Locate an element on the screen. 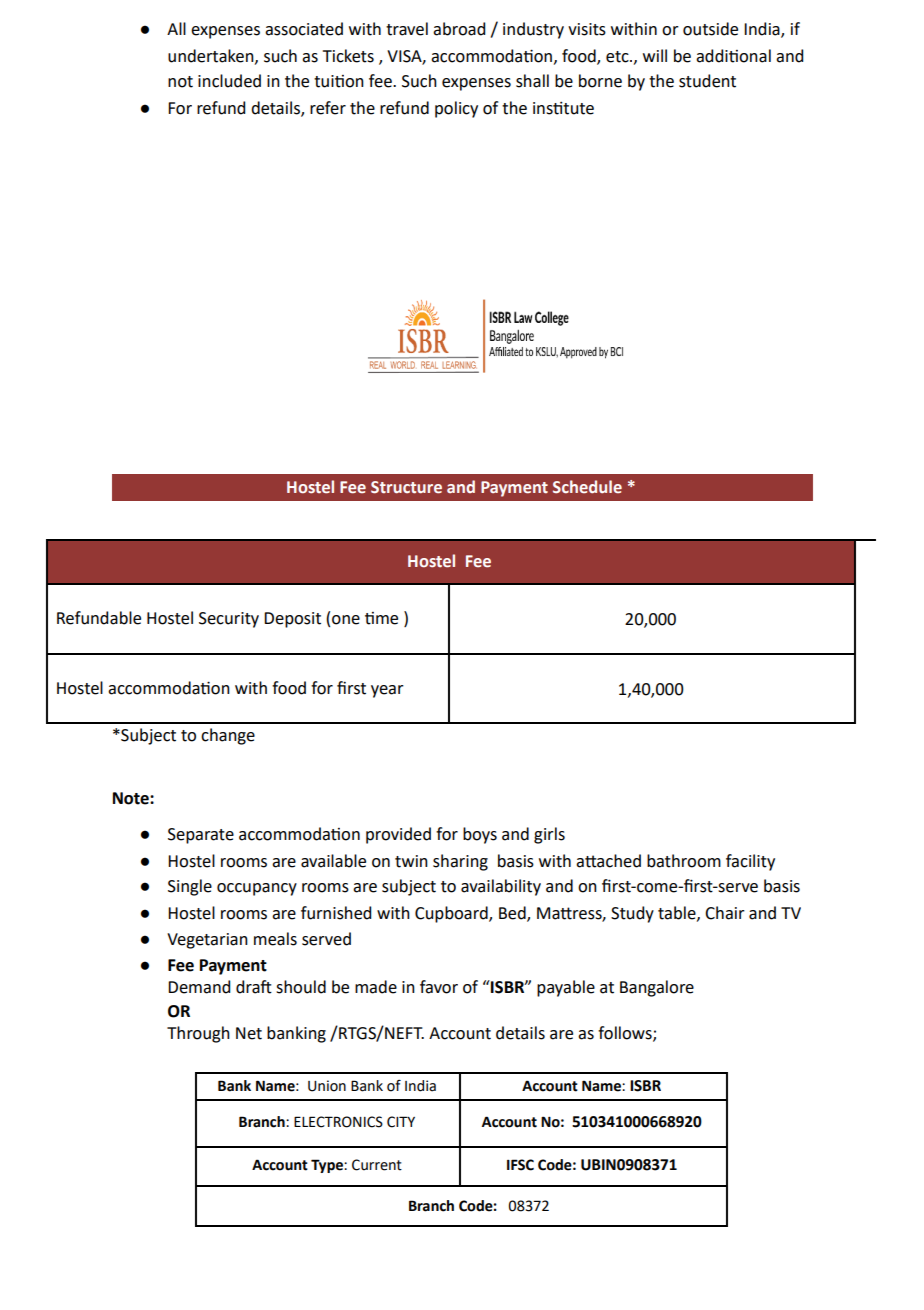  student is located at coordinates (707, 81).
